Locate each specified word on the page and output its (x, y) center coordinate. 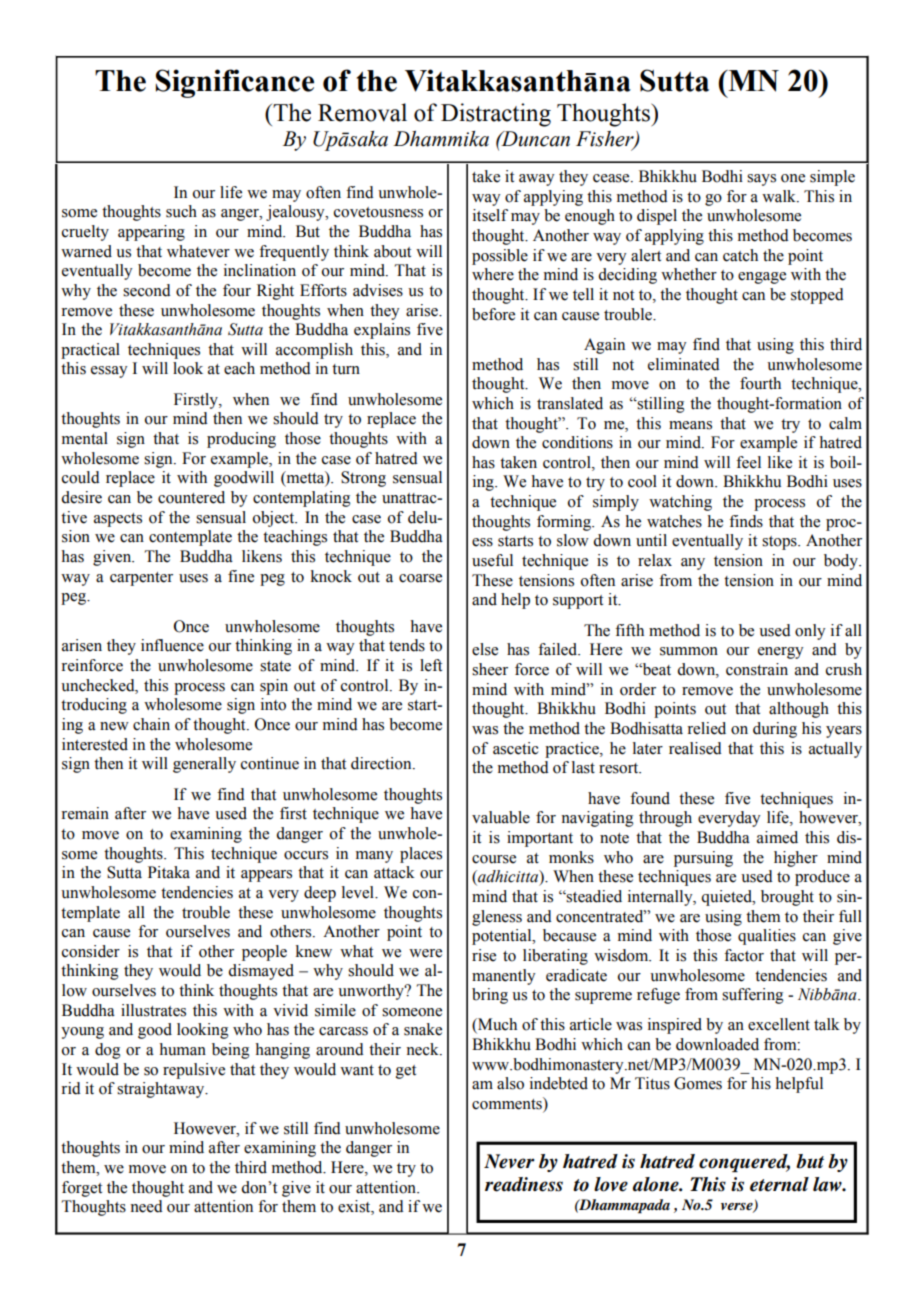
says (761, 180)
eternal (779, 1184)
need (146, 1206)
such (181, 211)
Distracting (496, 115)
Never (509, 1161)
